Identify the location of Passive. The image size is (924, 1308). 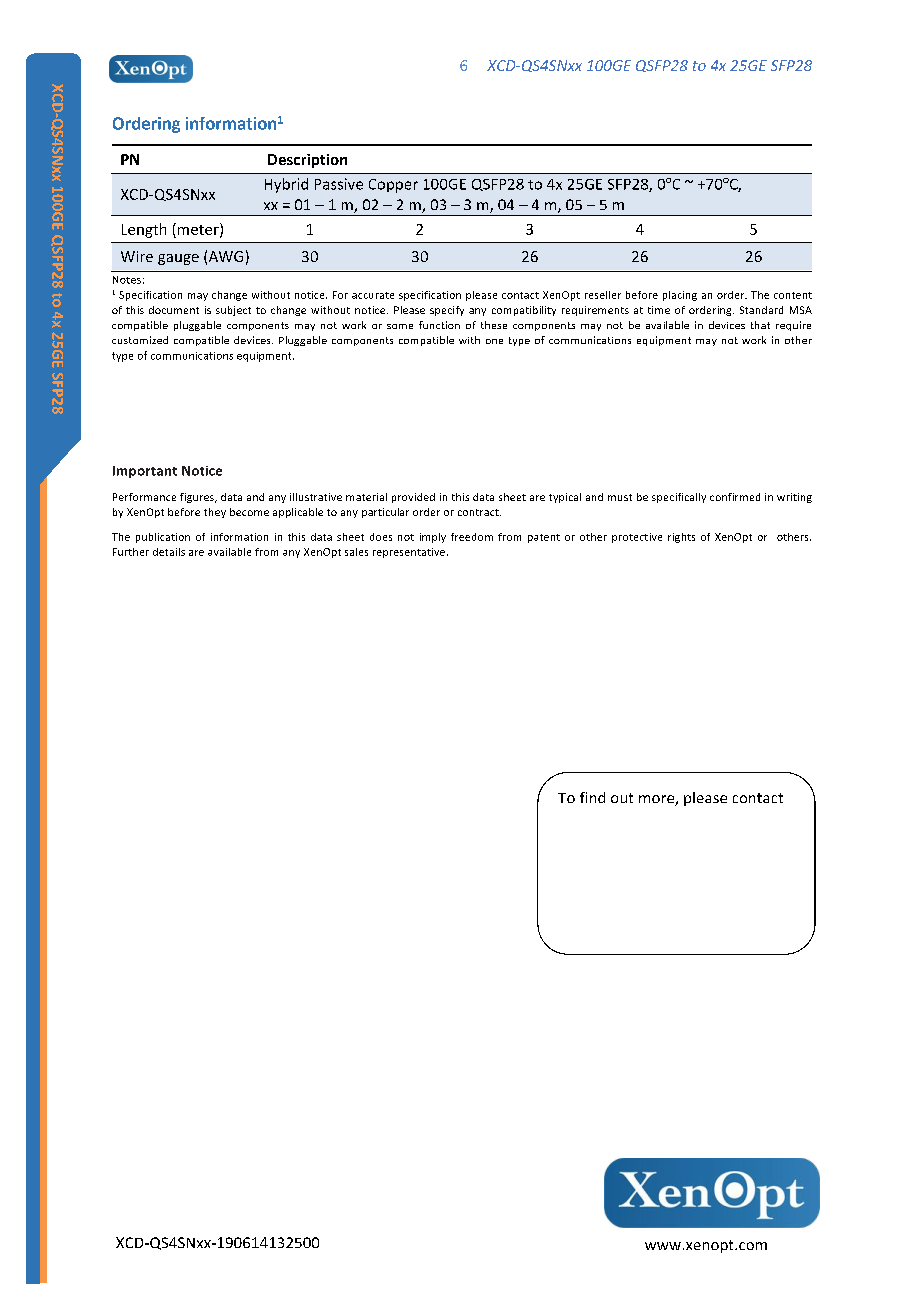
(339, 184).
